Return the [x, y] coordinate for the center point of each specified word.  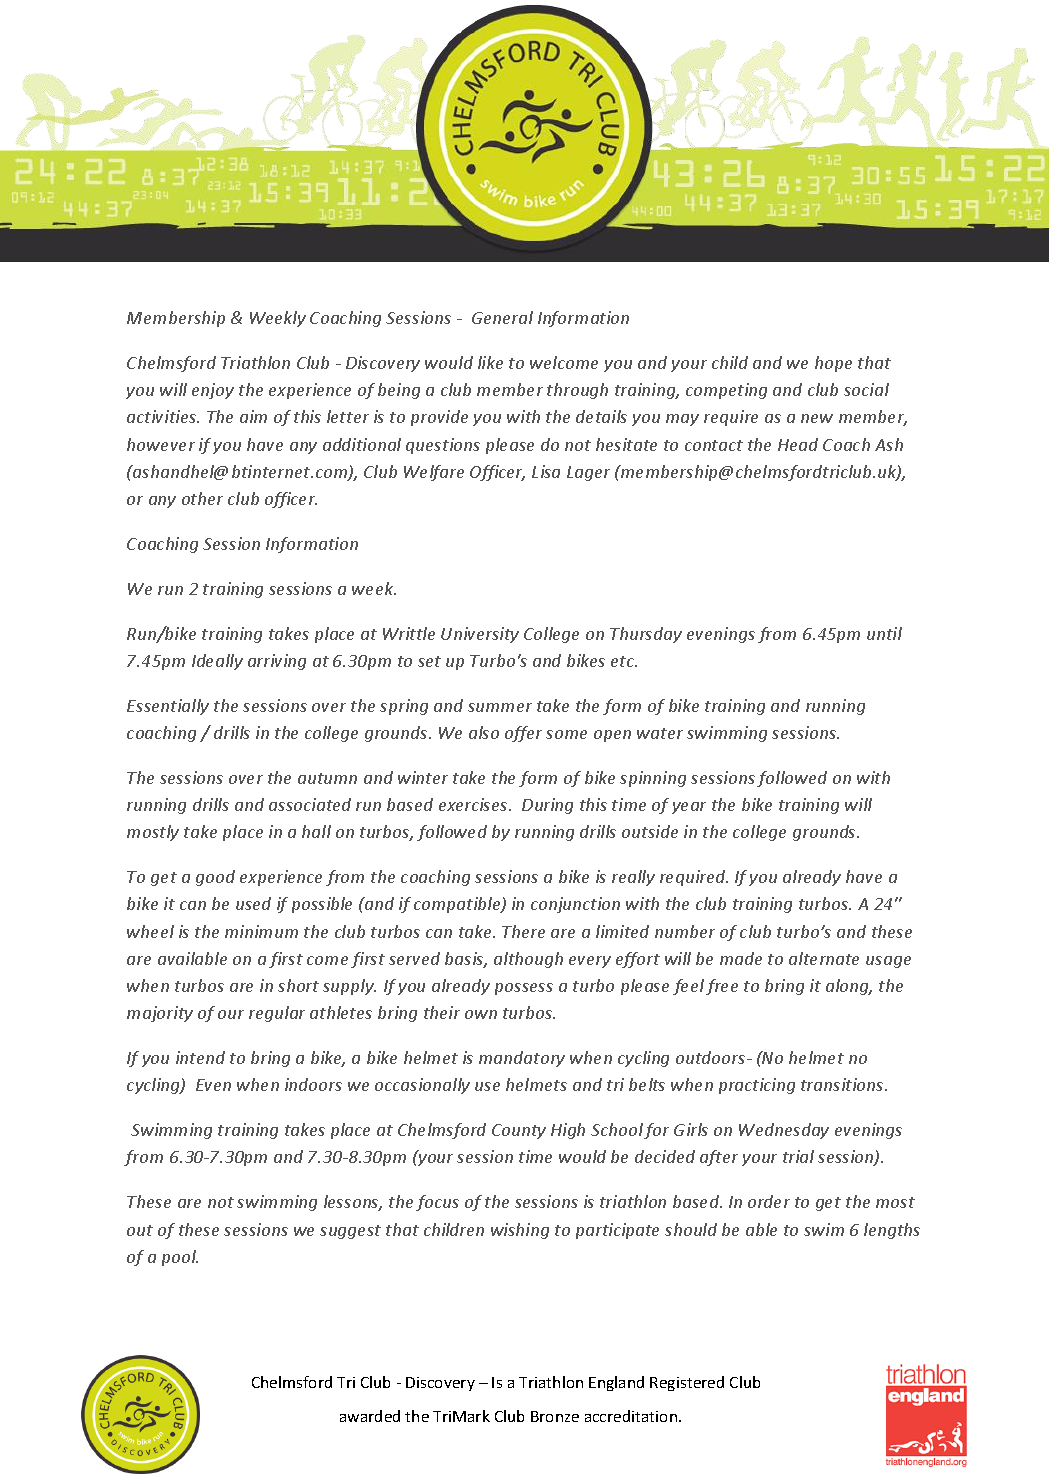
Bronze [555, 1416]
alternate [824, 958]
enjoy [213, 391]
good [215, 878]
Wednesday [784, 1131]
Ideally [217, 662]
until [884, 633]
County [519, 1131]
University [480, 635]
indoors [313, 1084]
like [490, 362]
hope [833, 364]
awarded [370, 1416]
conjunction [575, 905]
